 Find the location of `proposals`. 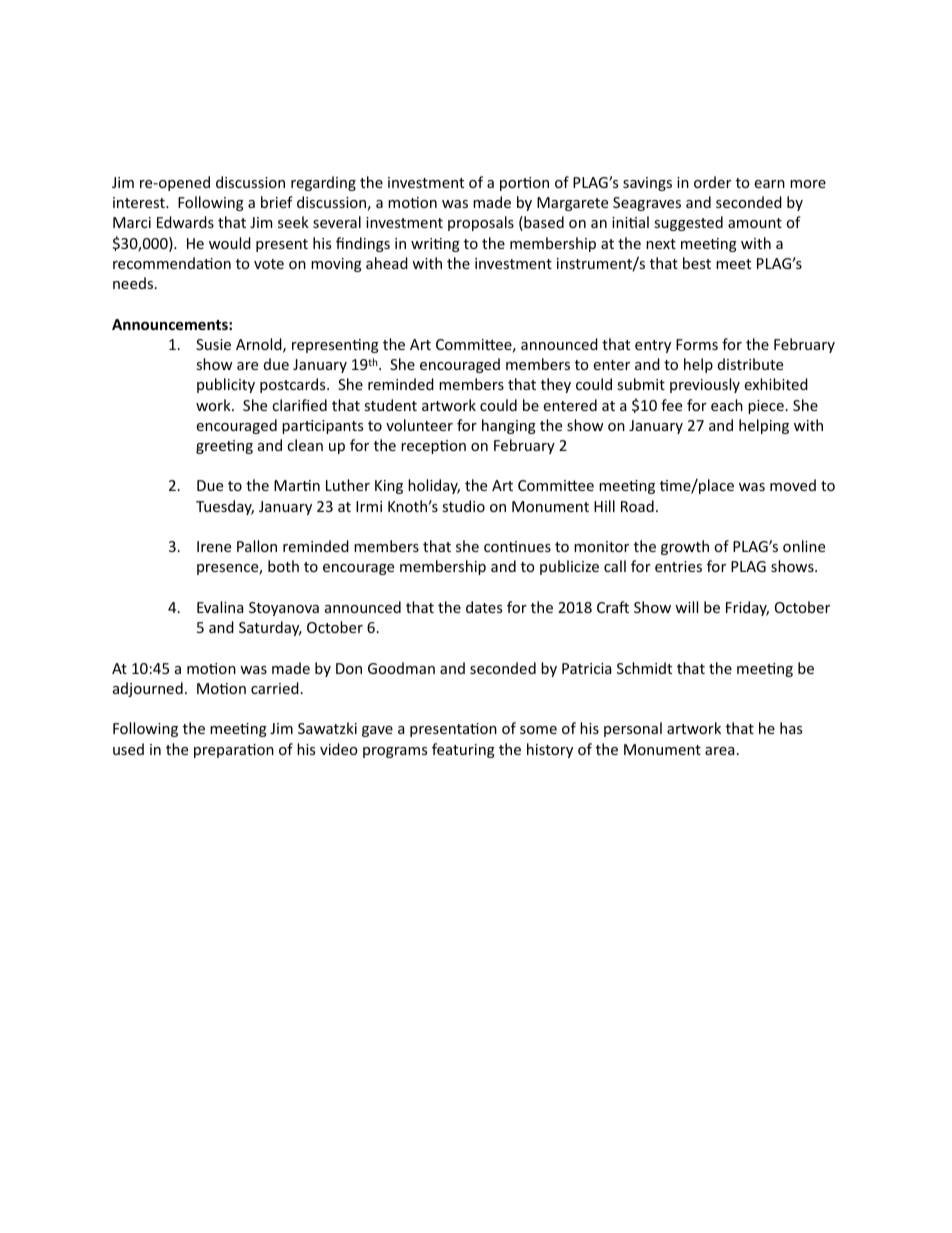

proposals is located at coordinates (481, 223).
